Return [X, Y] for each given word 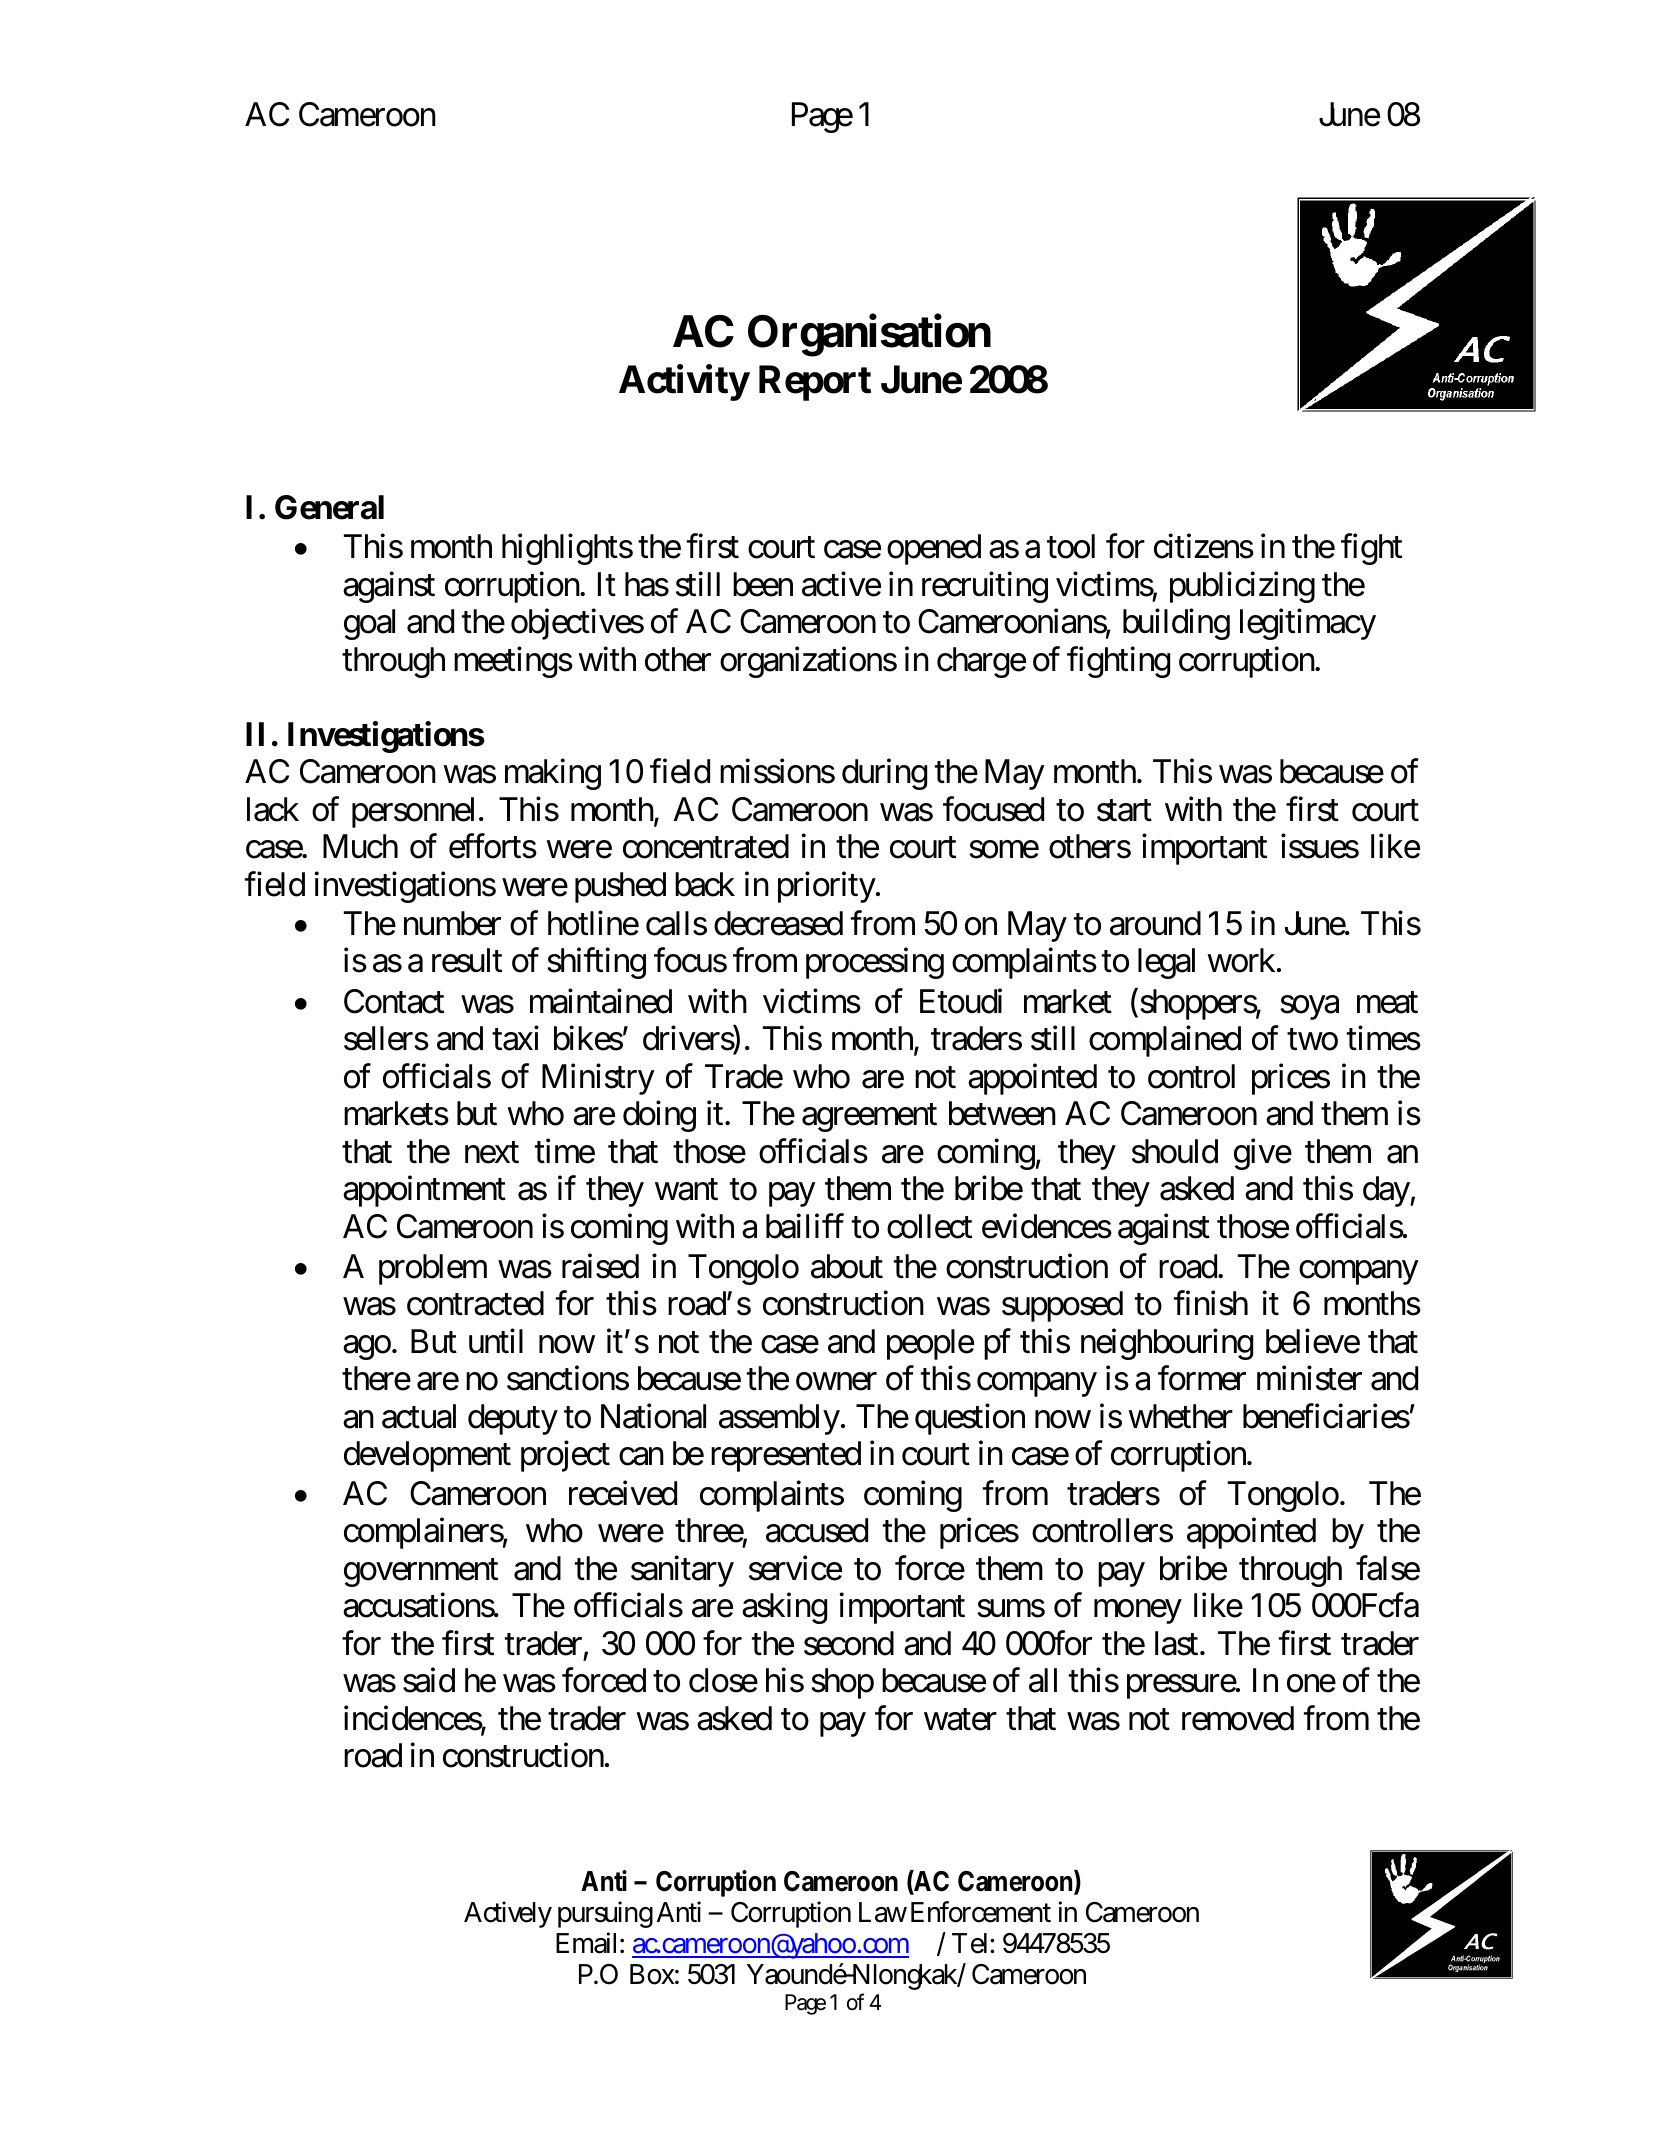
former [1202, 1378]
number [452, 923]
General [329, 507]
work [1241, 960]
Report [815, 383]
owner [836, 1382]
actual [419, 1416]
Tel [969, 1943]
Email [586, 1943]
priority [827, 887]
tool [1071, 546]
